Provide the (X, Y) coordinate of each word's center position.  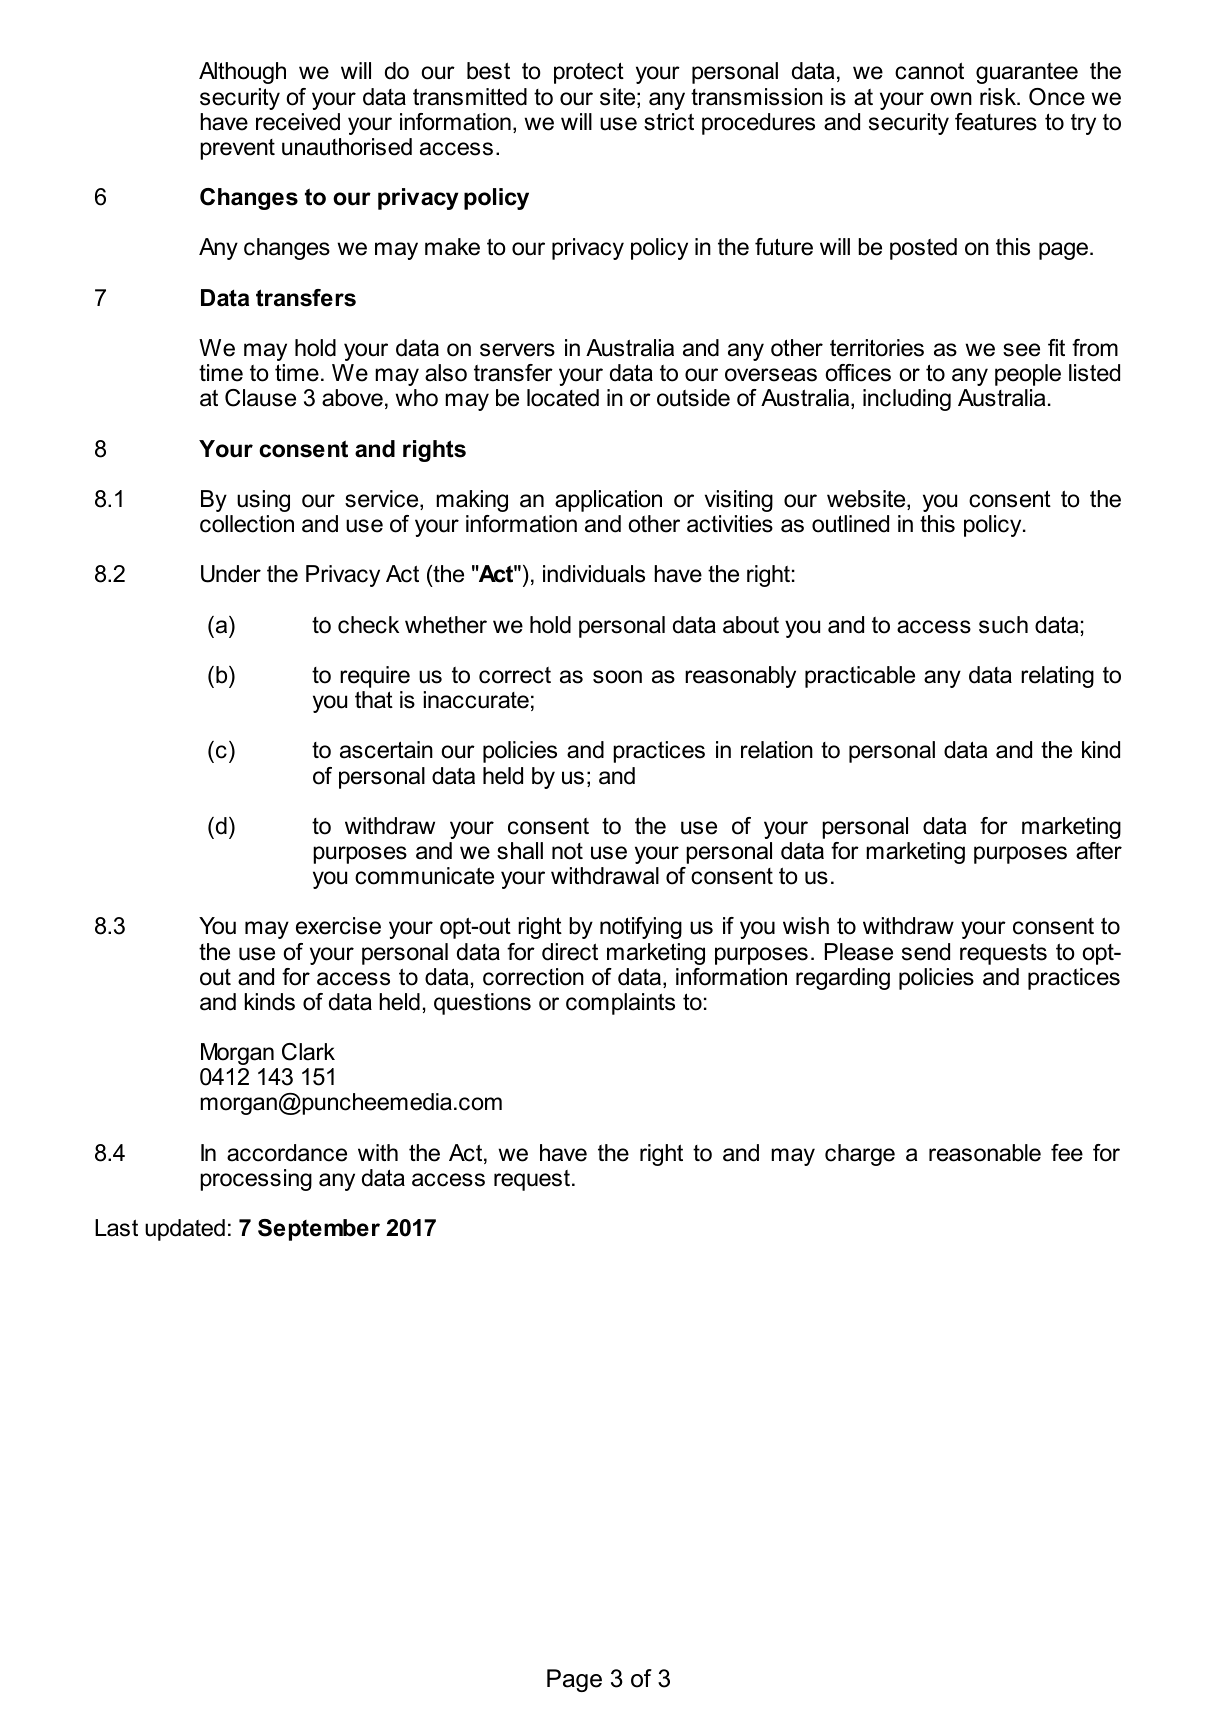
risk (999, 97)
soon (617, 677)
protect (589, 73)
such (1003, 625)
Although (242, 73)
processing (256, 1180)
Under (231, 574)
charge (860, 1155)
